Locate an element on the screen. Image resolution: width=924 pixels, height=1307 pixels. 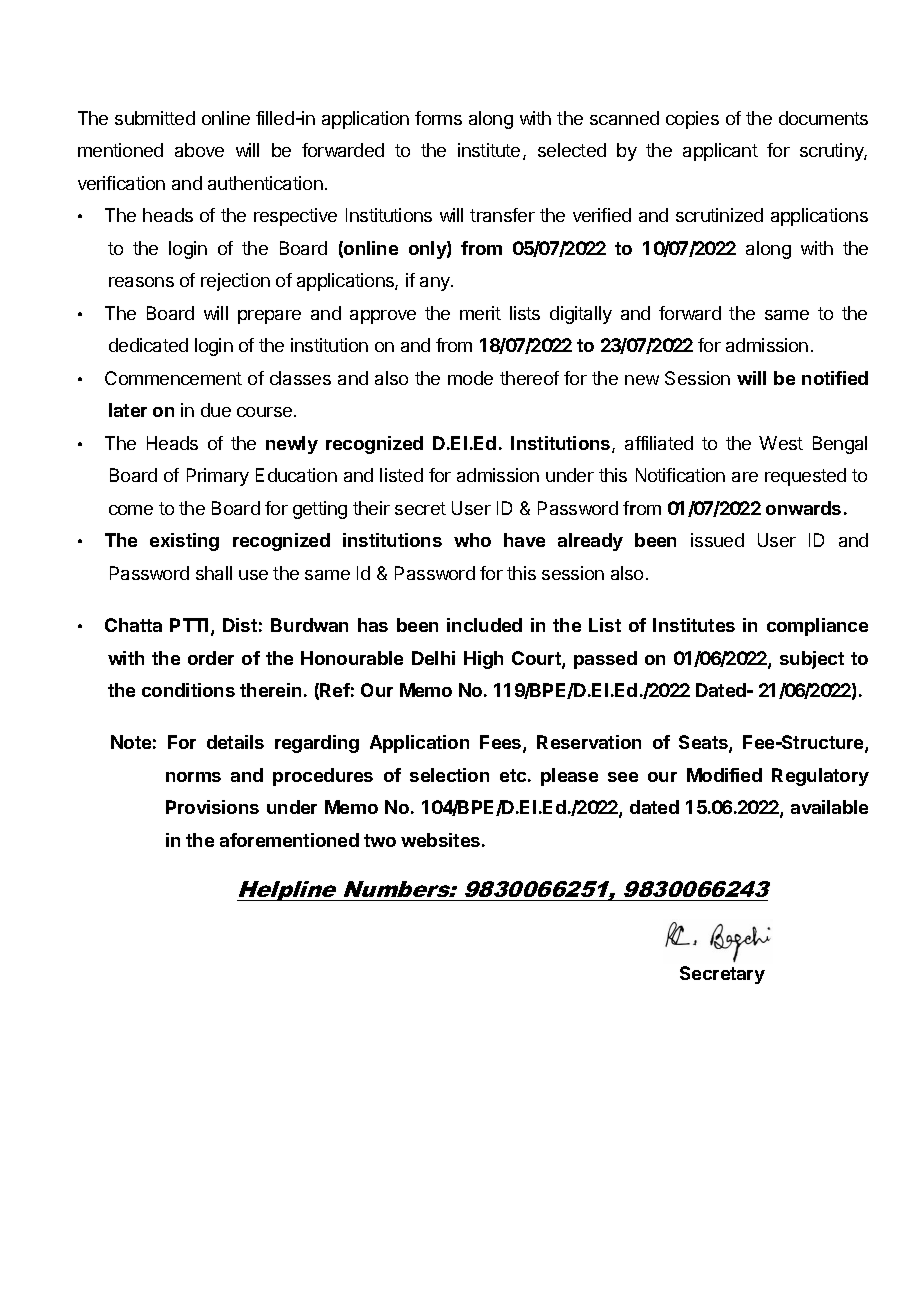
applicant is located at coordinates (720, 152).
